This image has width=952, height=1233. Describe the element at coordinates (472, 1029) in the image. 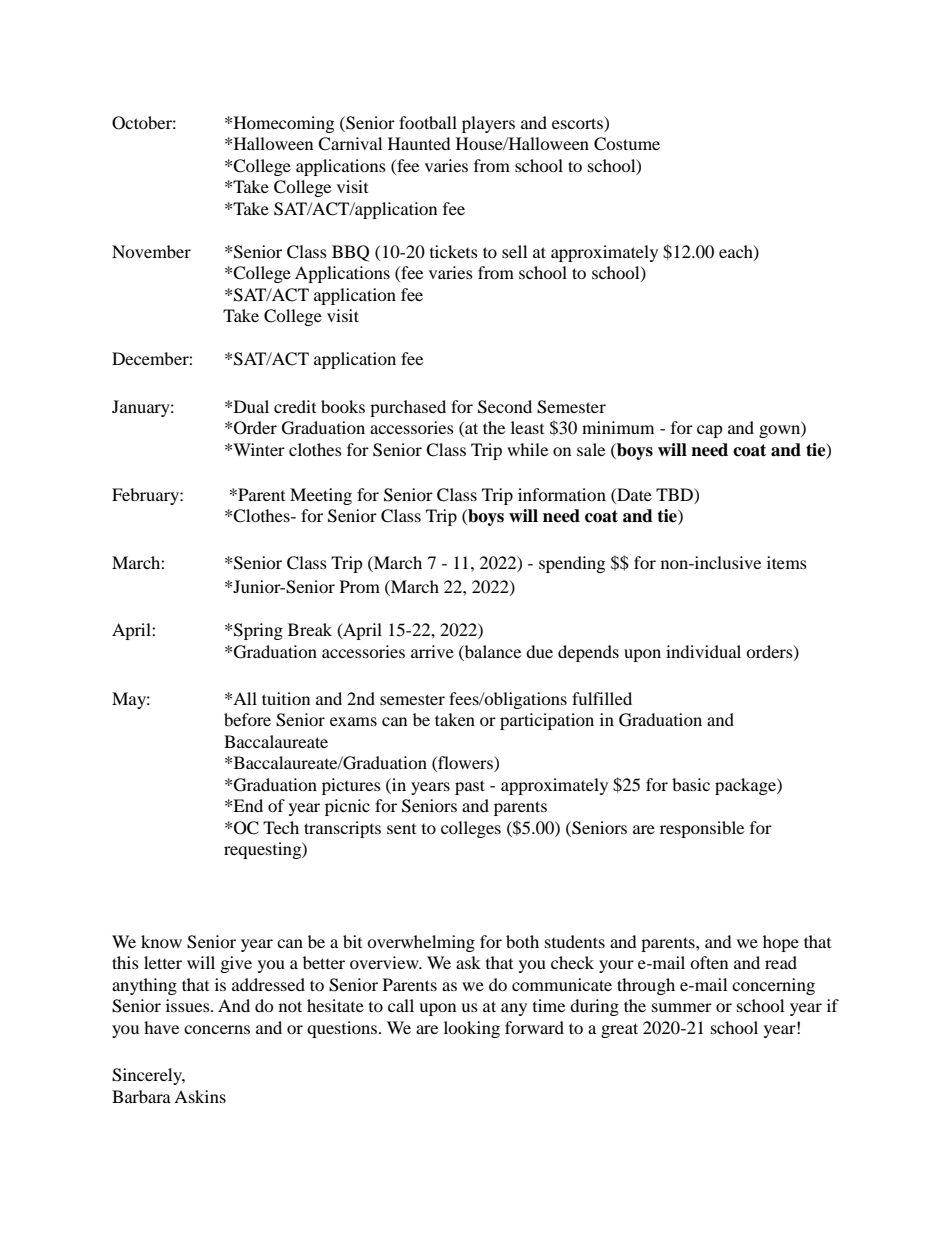

I see `looking` at that location.
